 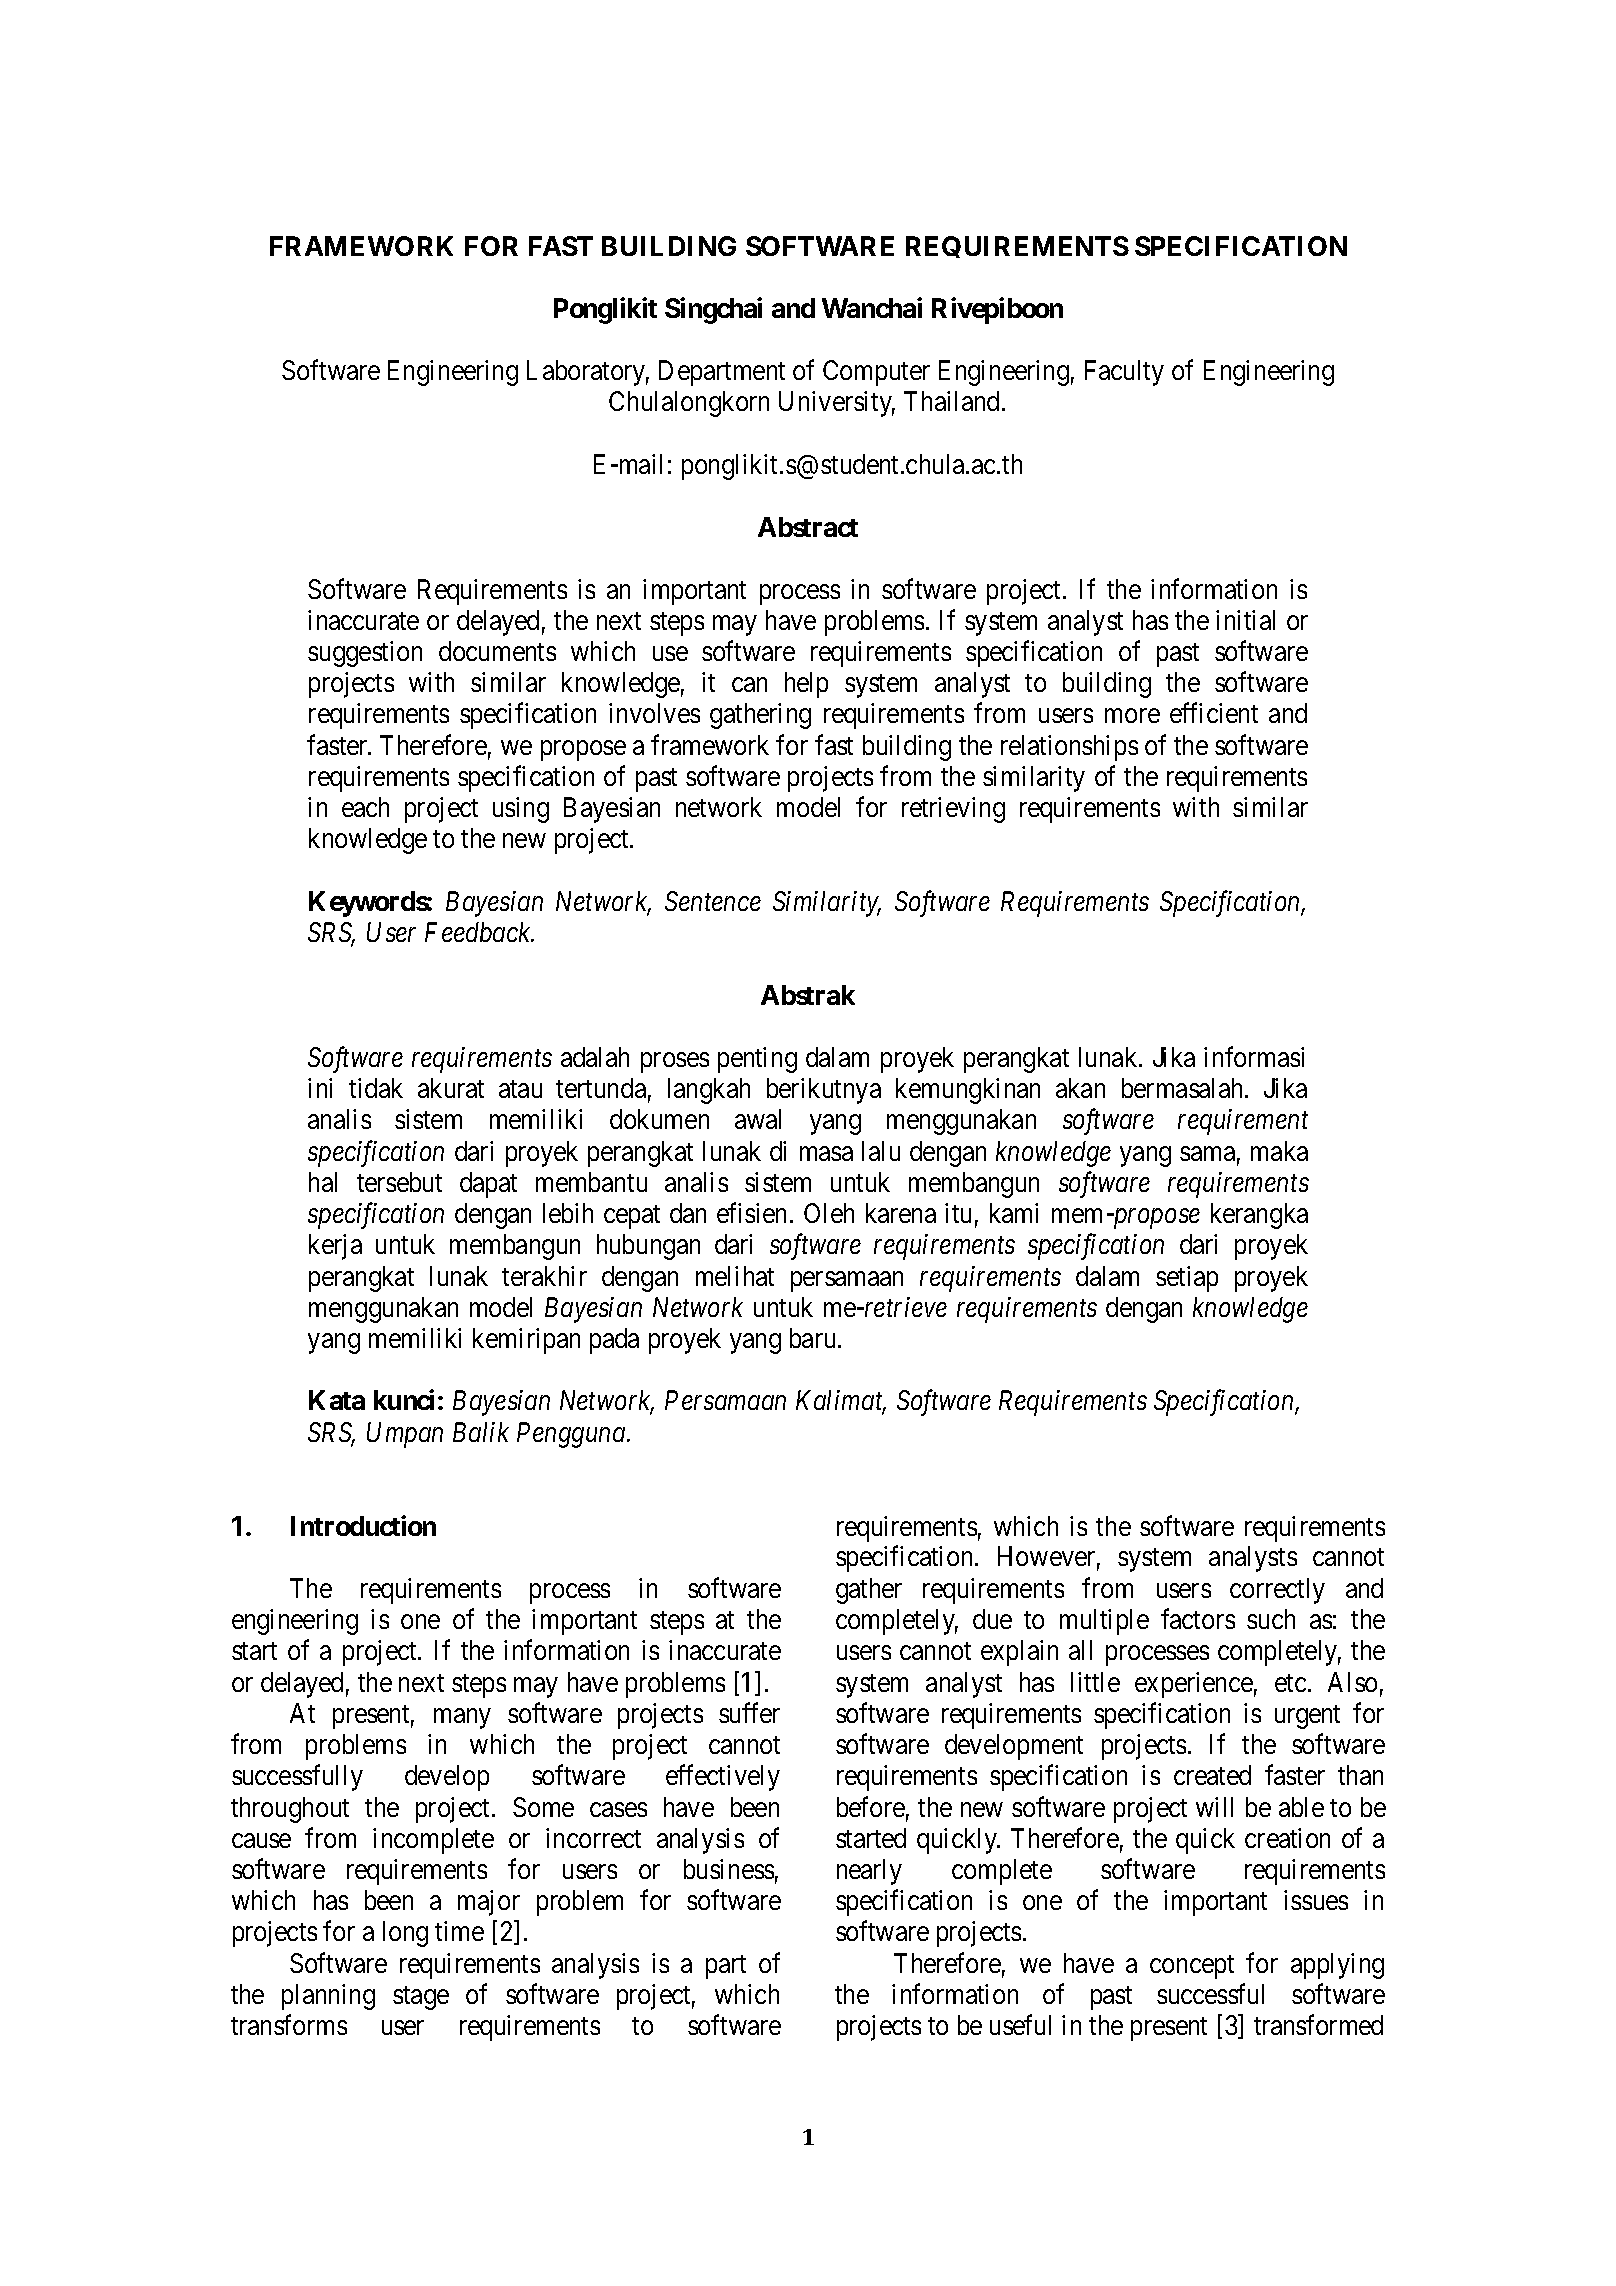 I want to click on suggestion, so click(x=365, y=654).
